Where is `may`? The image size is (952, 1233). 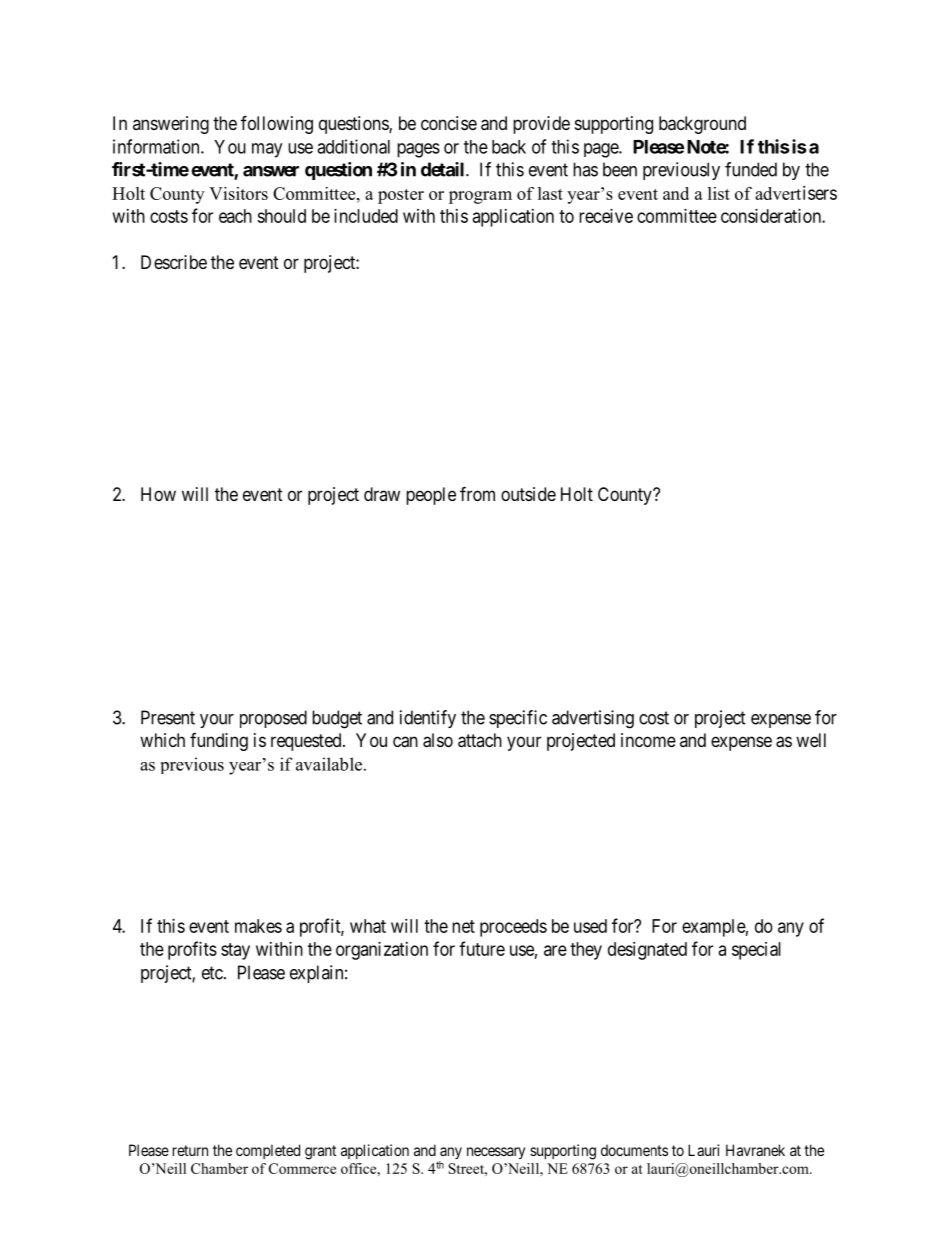
may is located at coordinates (267, 150).
